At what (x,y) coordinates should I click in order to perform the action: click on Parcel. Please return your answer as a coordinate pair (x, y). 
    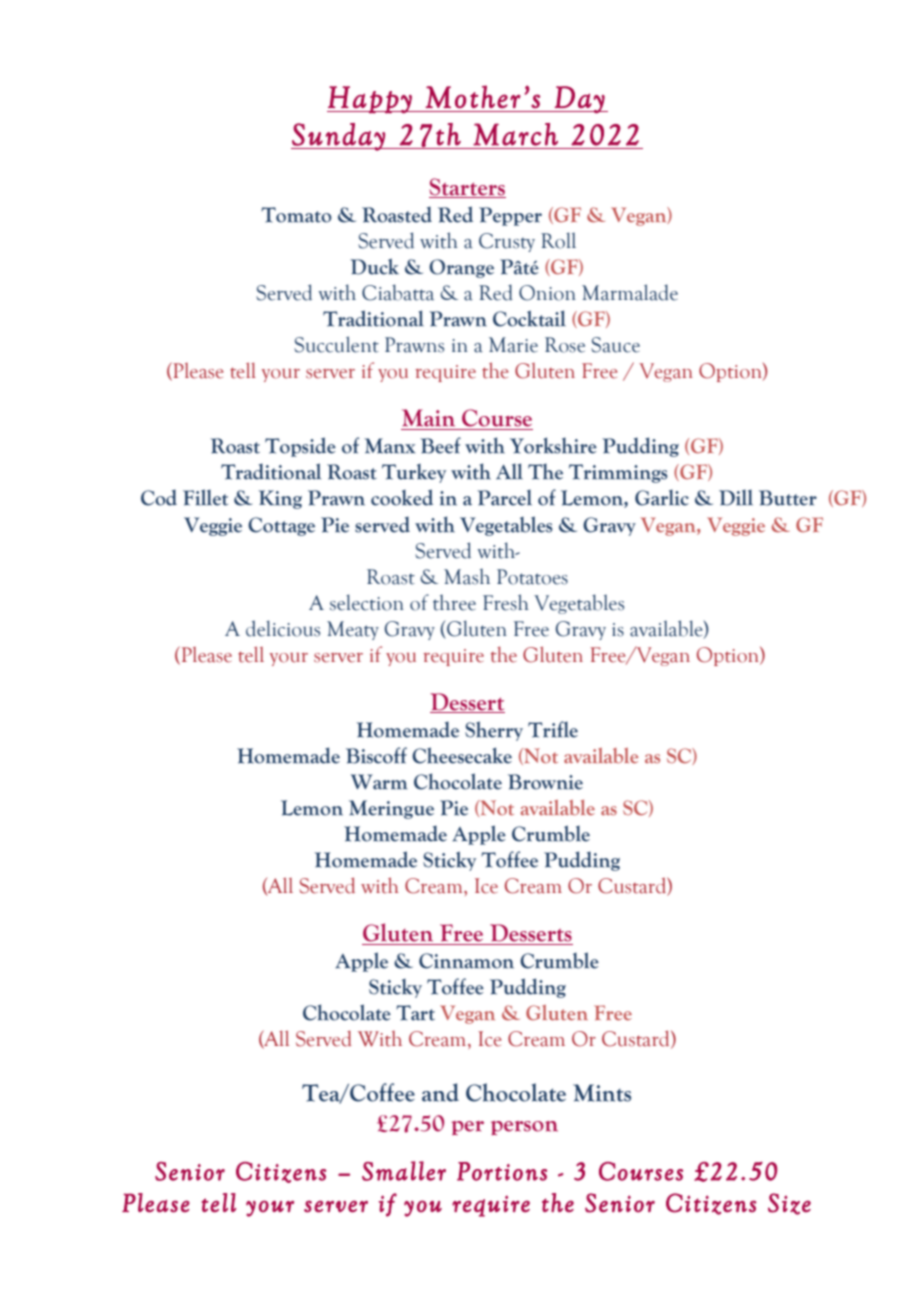
    Looking at the image, I should click on (504, 498).
